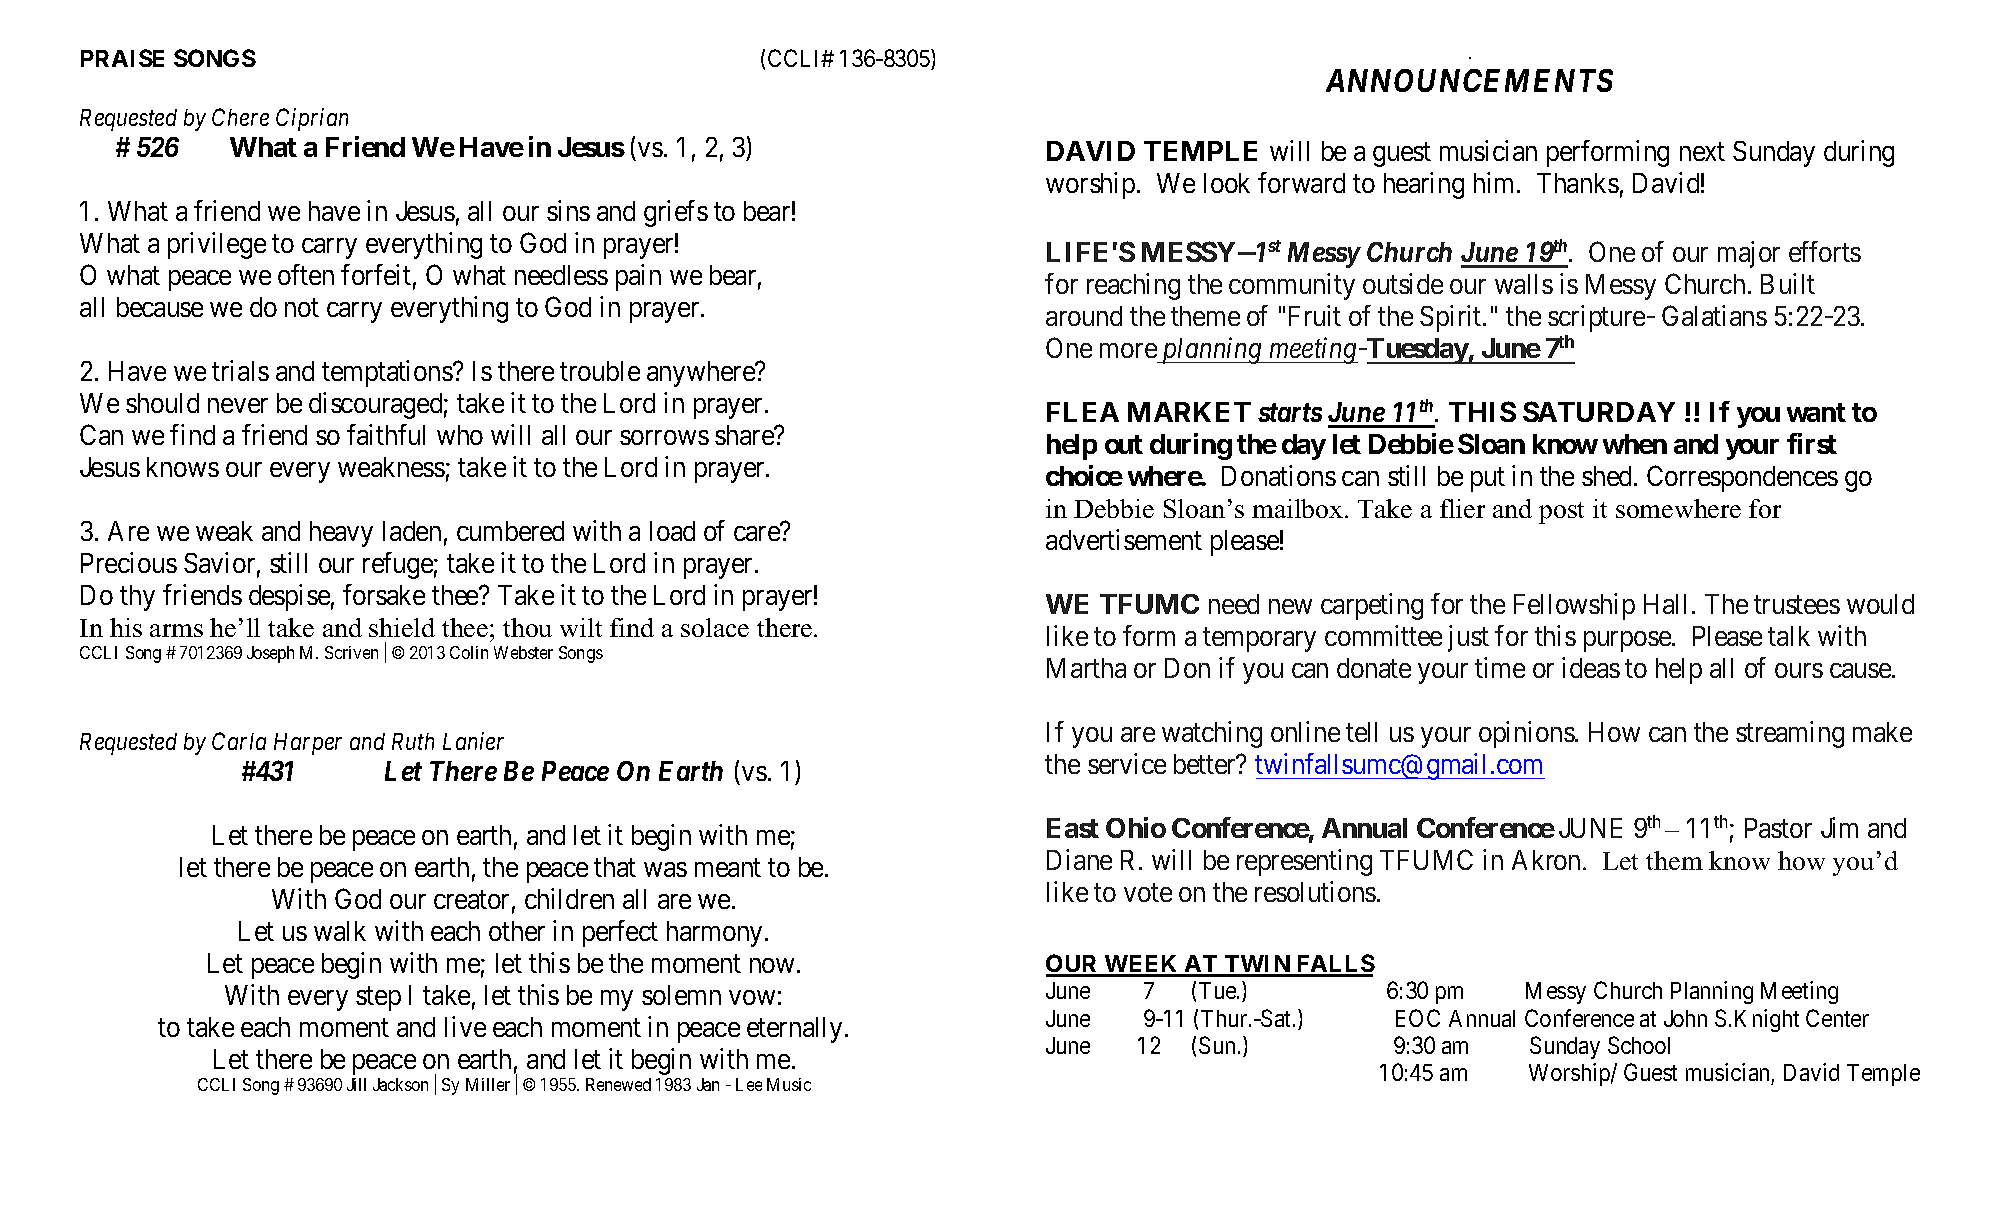 The image size is (2002, 1216). What do you see at coordinates (1599, 411) in the screenshot?
I see `SATURDAY` at bounding box center [1599, 411].
